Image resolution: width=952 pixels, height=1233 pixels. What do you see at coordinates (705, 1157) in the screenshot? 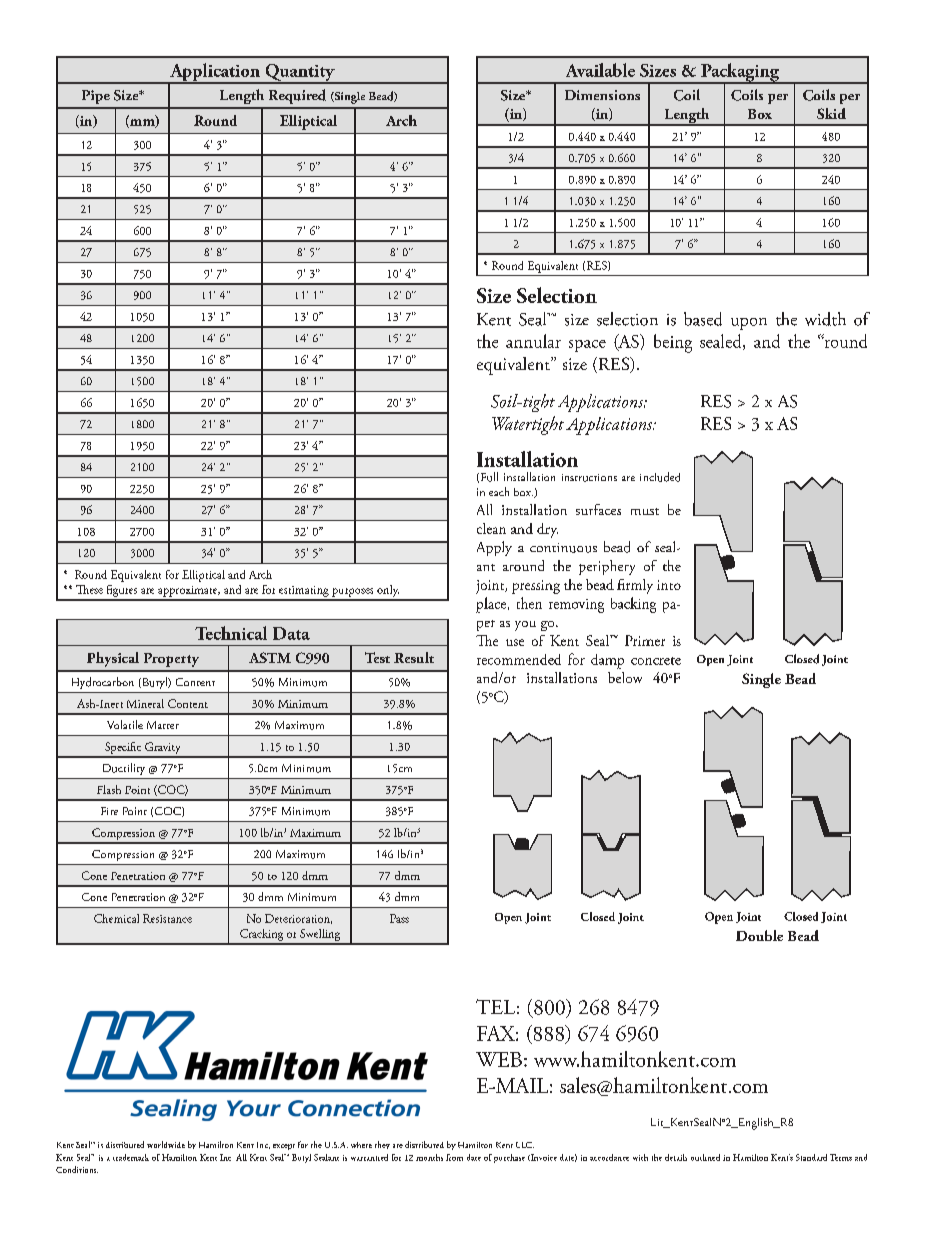
I see `outlined` at bounding box center [705, 1157].
